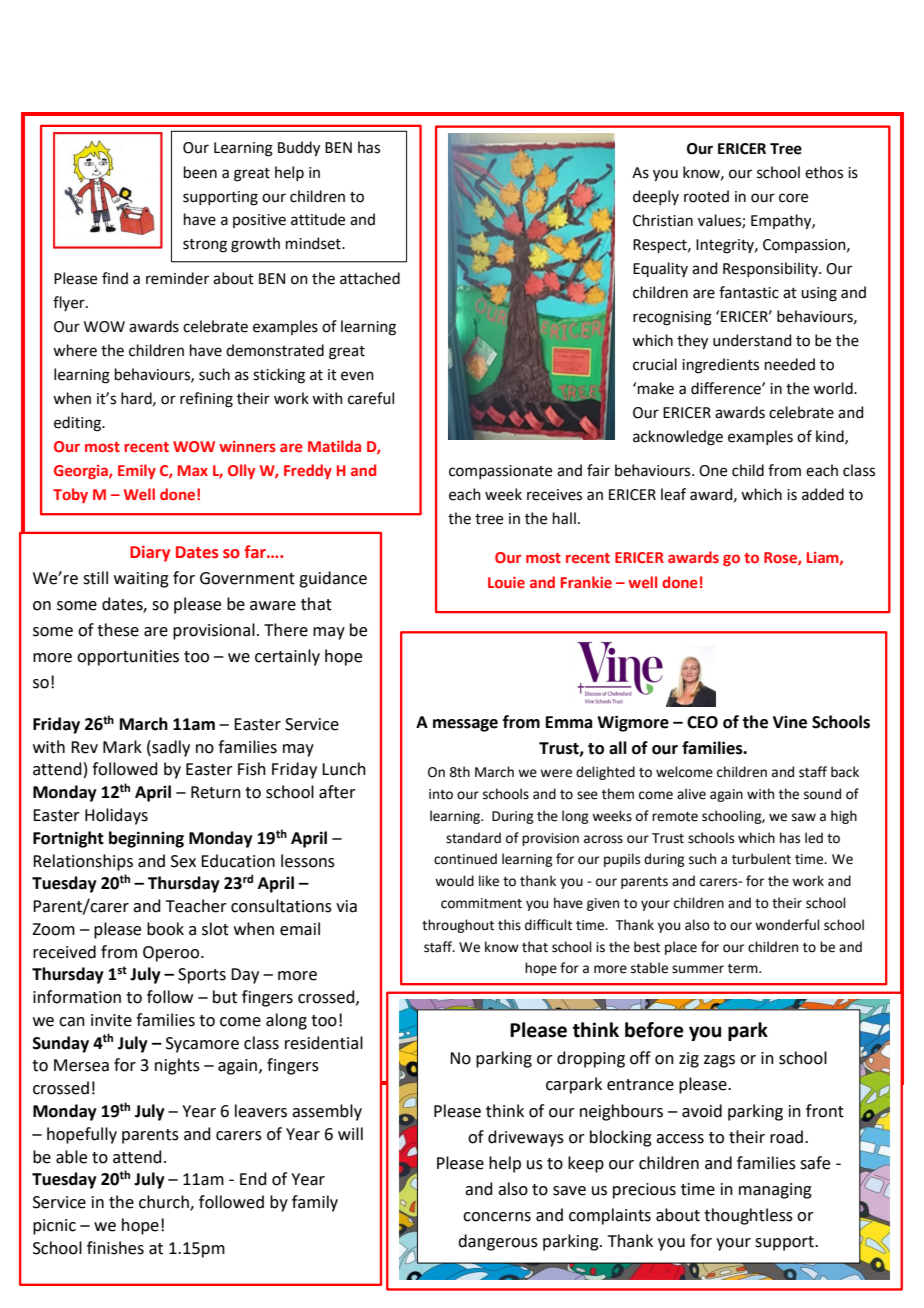 The image size is (924, 1308). I want to click on attitude, so click(318, 219).
